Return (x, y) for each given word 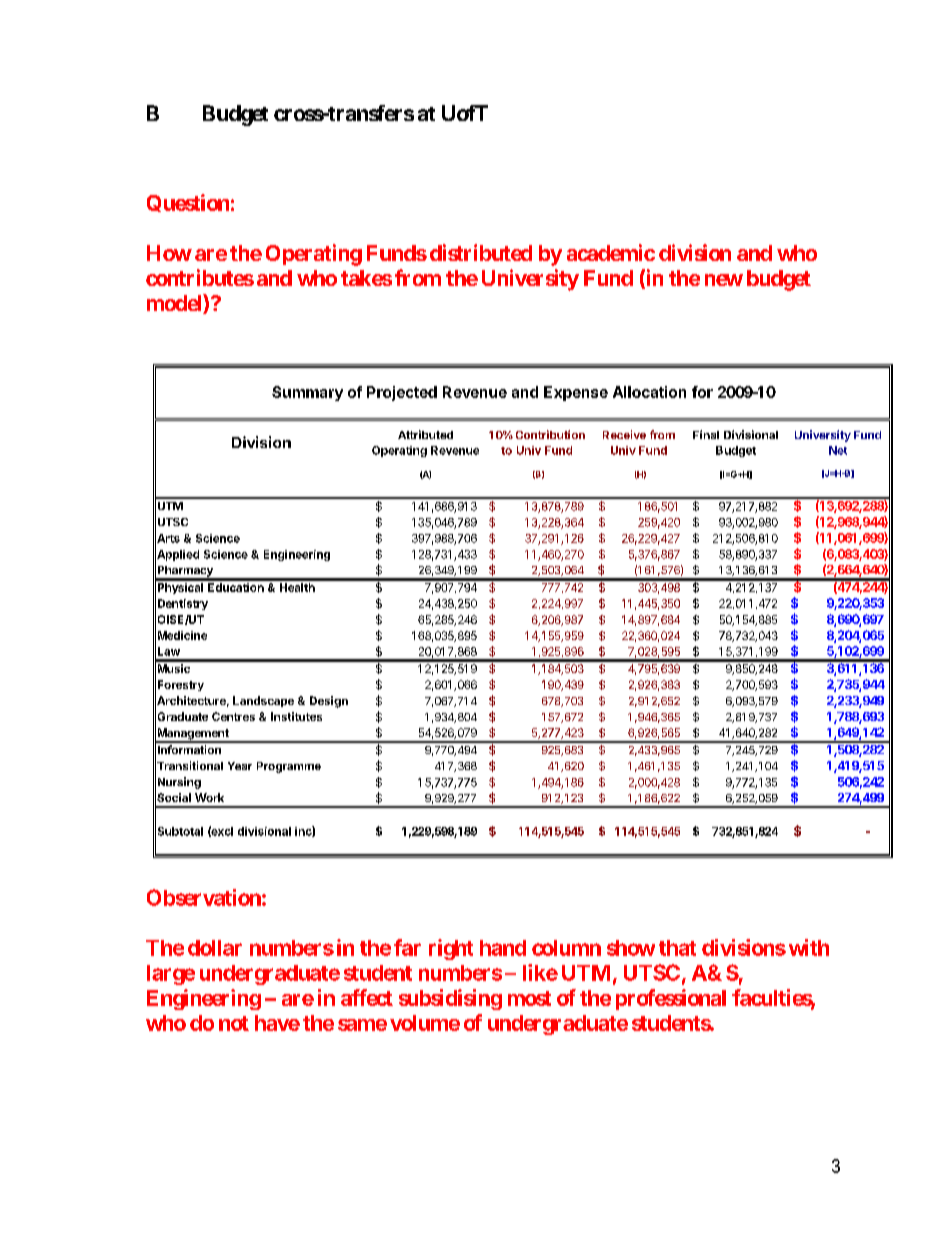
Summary (307, 393)
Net (838, 450)
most (529, 998)
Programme (289, 767)
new (724, 280)
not (234, 1023)
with (809, 947)
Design (329, 702)
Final (706, 434)
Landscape (263, 701)
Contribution (550, 434)
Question (188, 203)
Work (209, 797)
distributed (481, 252)
